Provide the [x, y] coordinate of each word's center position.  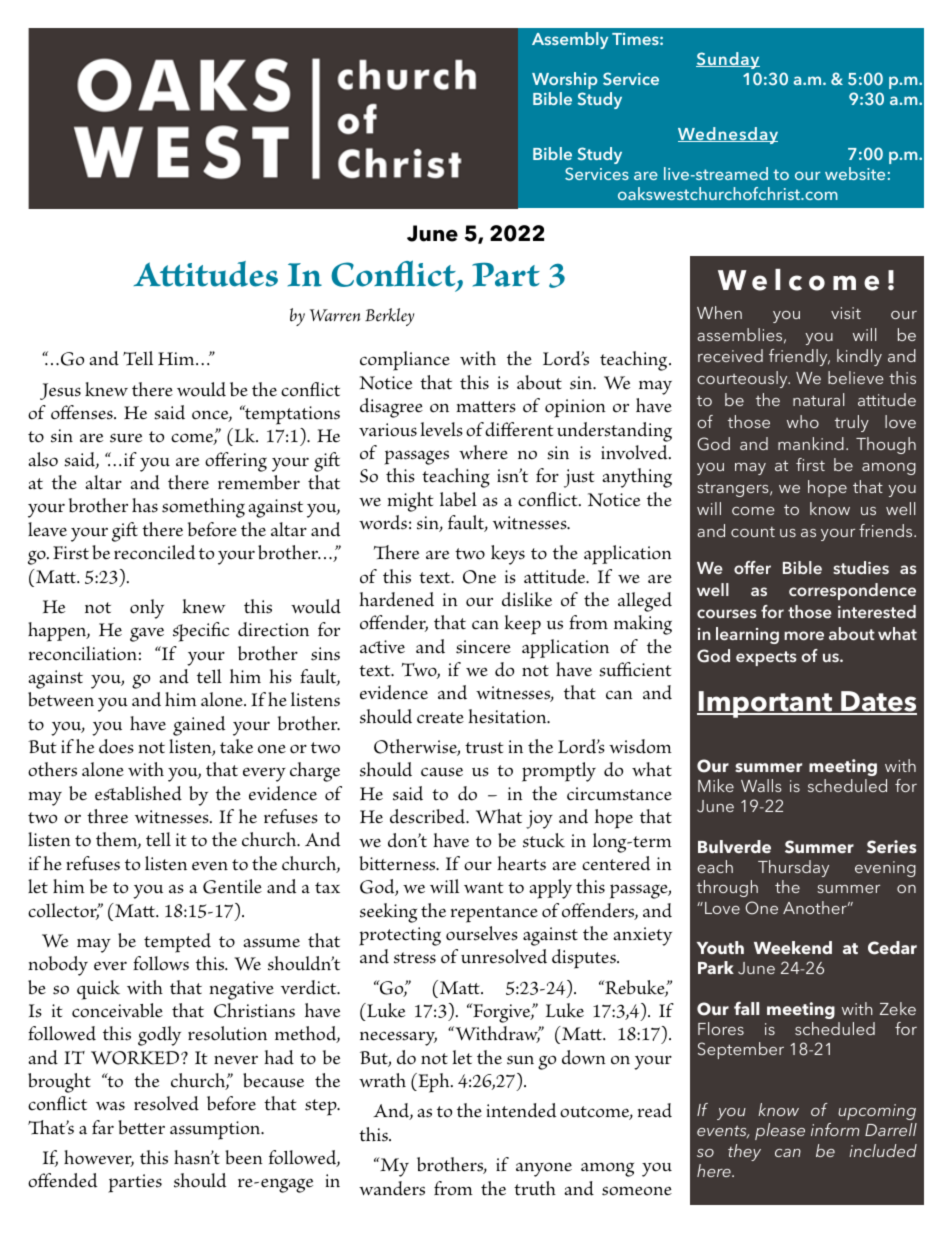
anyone [544, 1169]
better [141, 1127]
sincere [483, 647]
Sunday [728, 60]
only [147, 609]
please [780, 1131]
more [804, 635]
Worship [564, 80]
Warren [335, 315]
